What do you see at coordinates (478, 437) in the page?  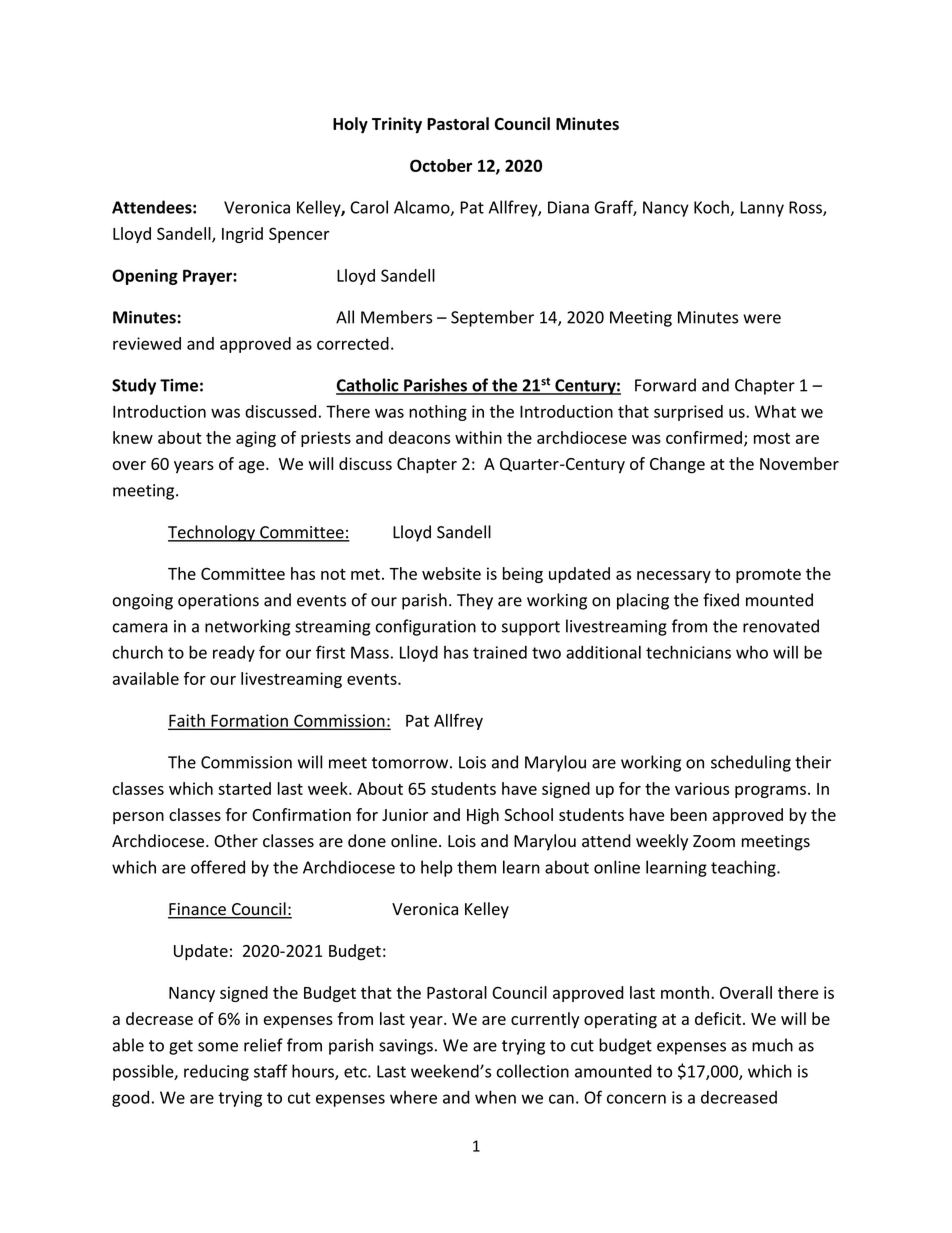 I see `within` at bounding box center [478, 437].
